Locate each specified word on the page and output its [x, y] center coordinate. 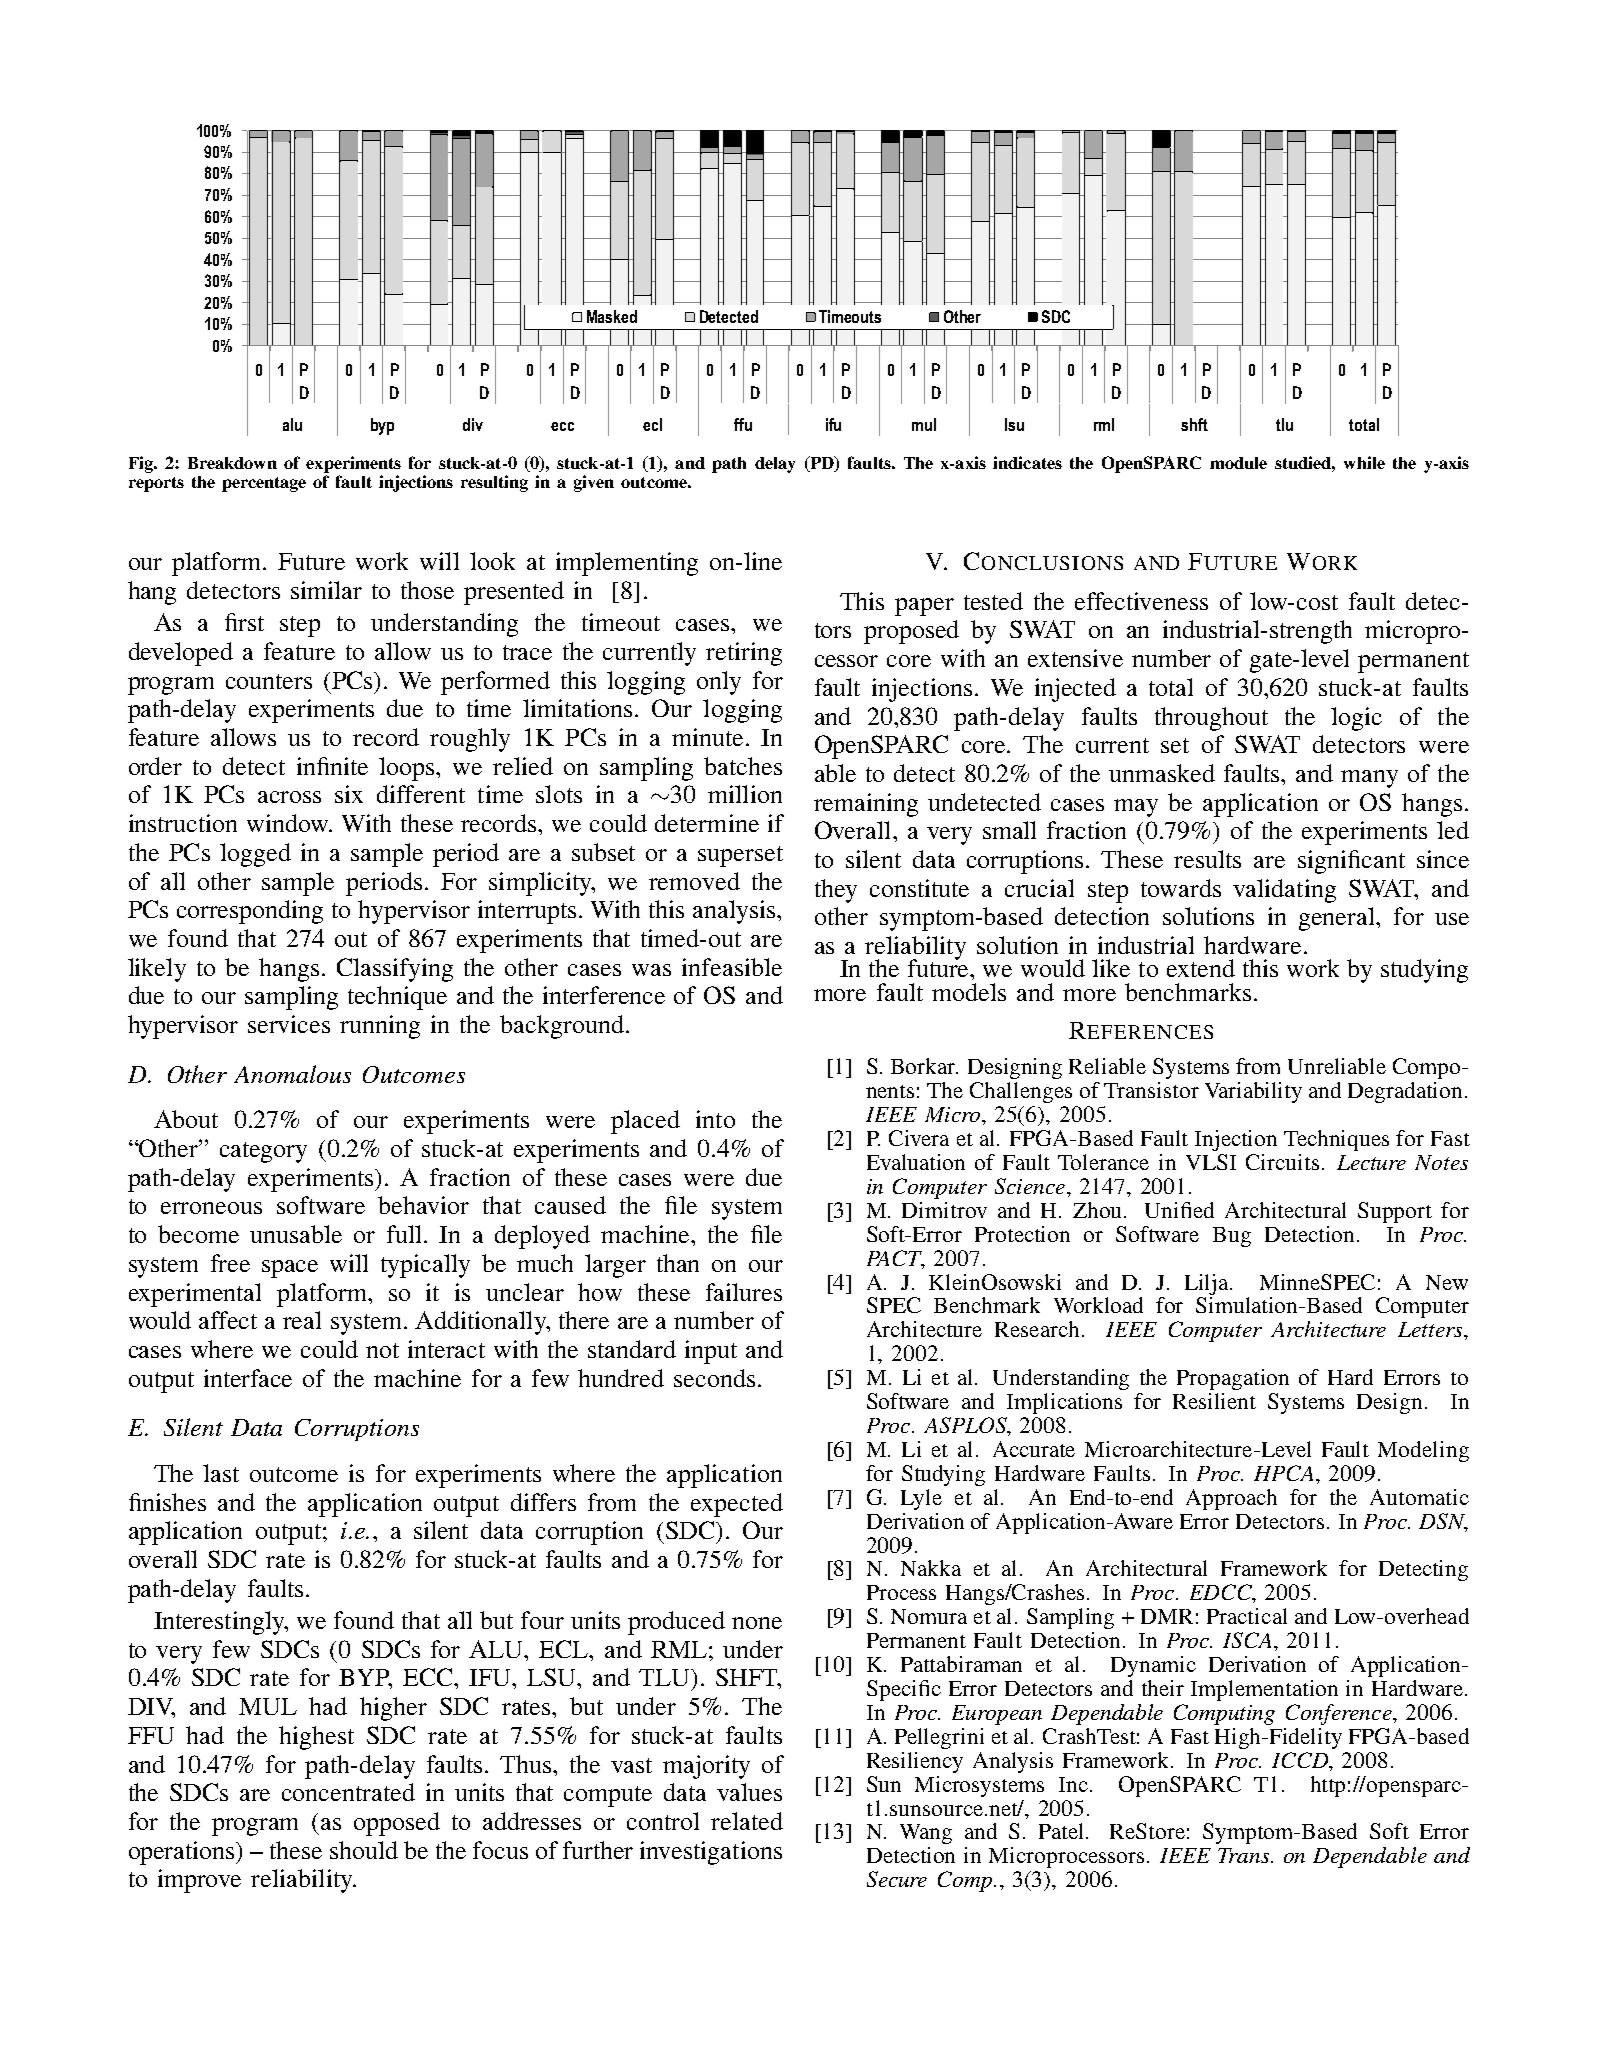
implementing [627, 564]
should [364, 1850]
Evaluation [916, 1162]
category [263, 1152]
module [1238, 463]
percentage [264, 484]
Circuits [1282, 1162]
